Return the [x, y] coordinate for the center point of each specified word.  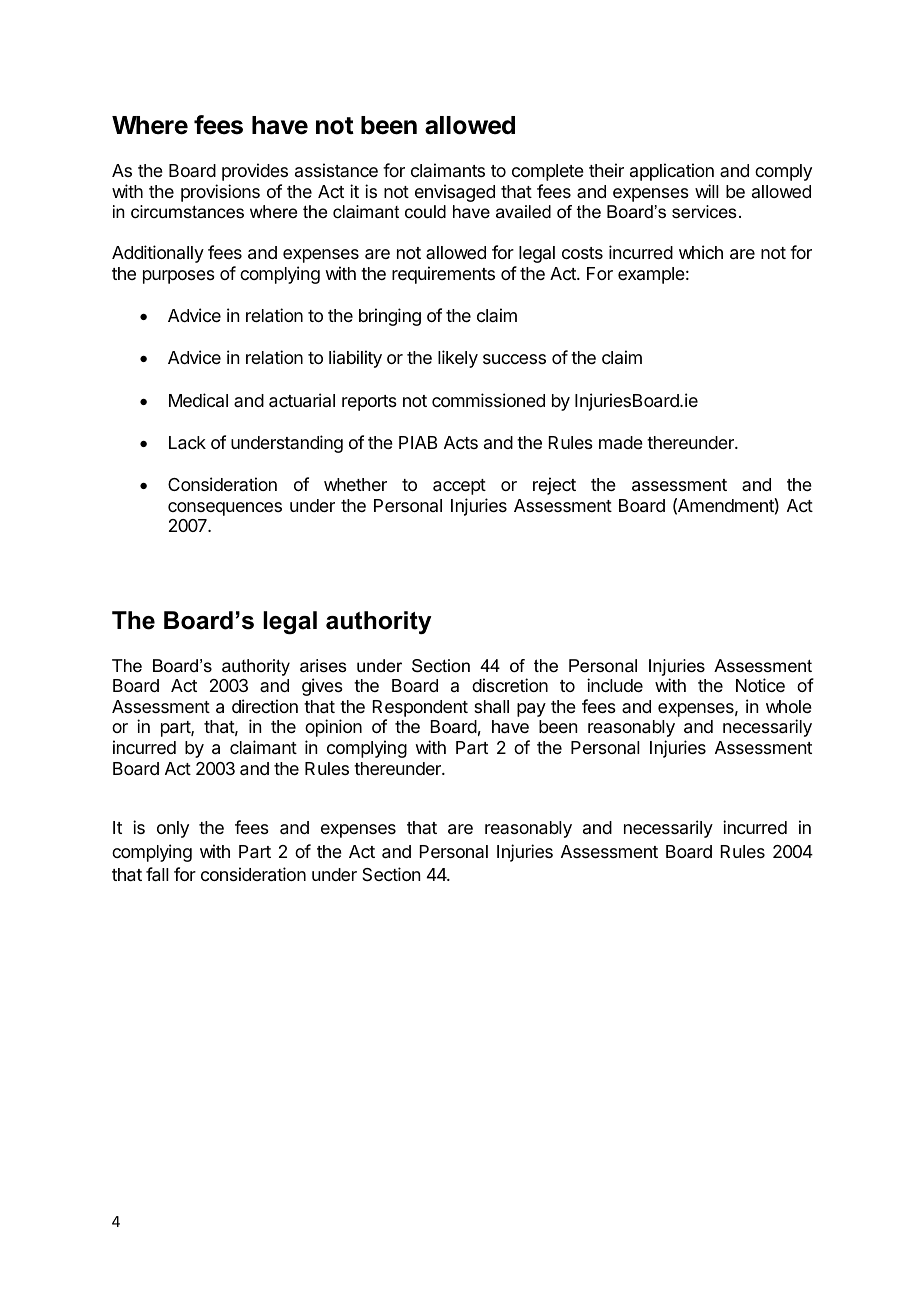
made [621, 442]
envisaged [455, 193]
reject [554, 486]
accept [459, 487]
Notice [760, 685]
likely [458, 359]
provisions [220, 193]
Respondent [420, 710]
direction [265, 706]
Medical [198, 400]
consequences [225, 509]
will [707, 191]
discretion [510, 685]
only [173, 829]
